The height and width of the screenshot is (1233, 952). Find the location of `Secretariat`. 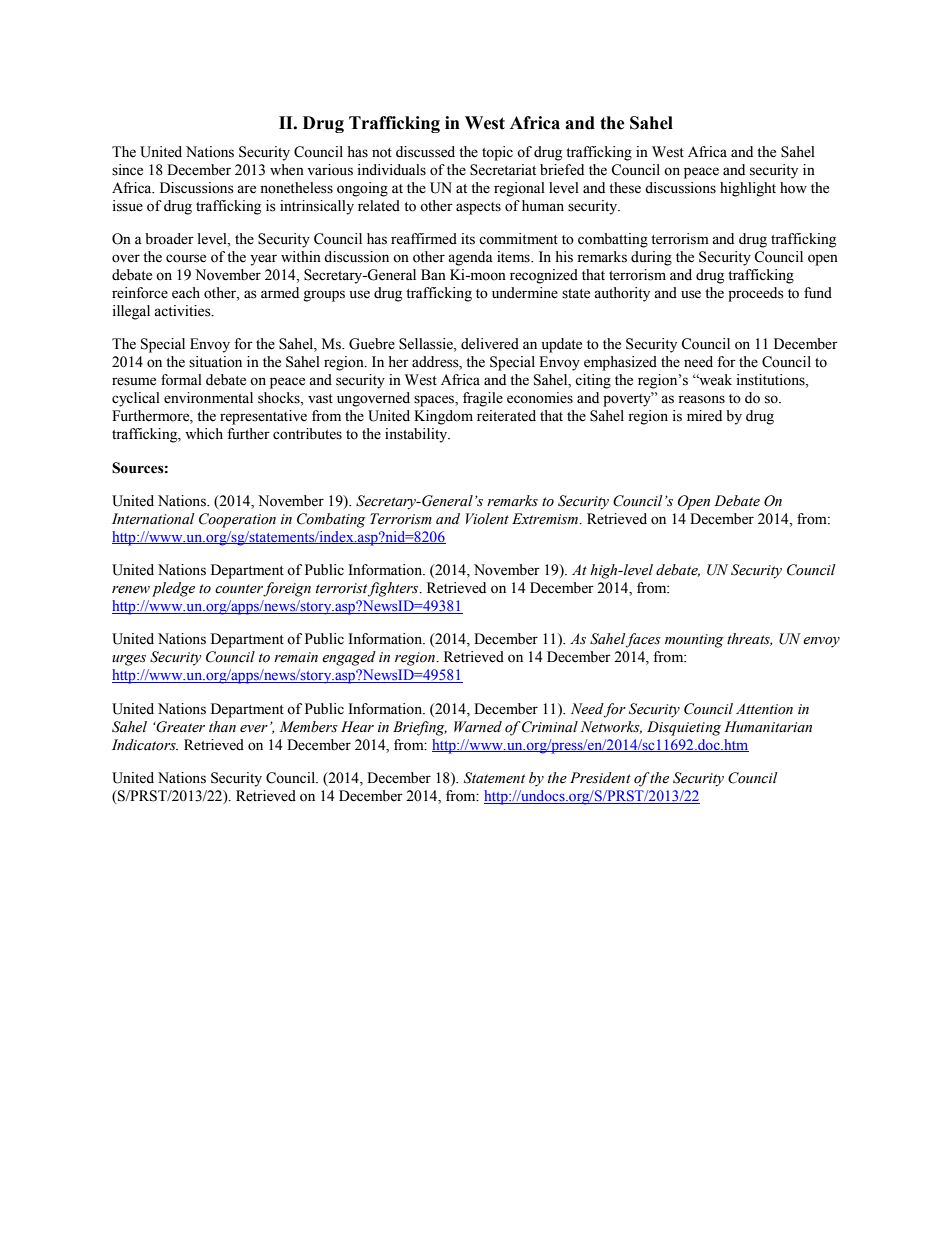

Secretariat is located at coordinates (503, 170).
